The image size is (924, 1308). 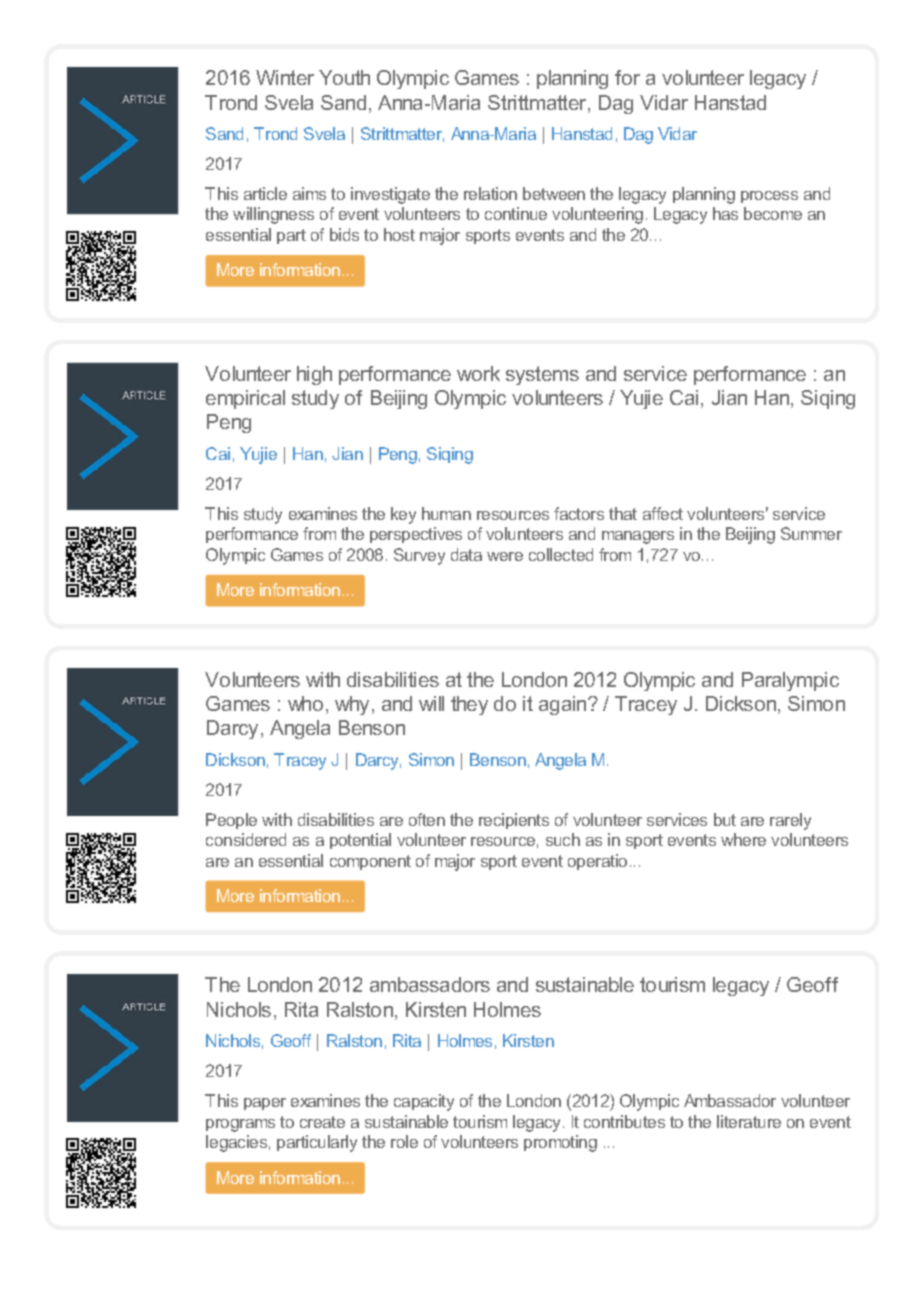 What do you see at coordinates (285, 77) in the screenshot?
I see `Winter` at bounding box center [285, 77].
